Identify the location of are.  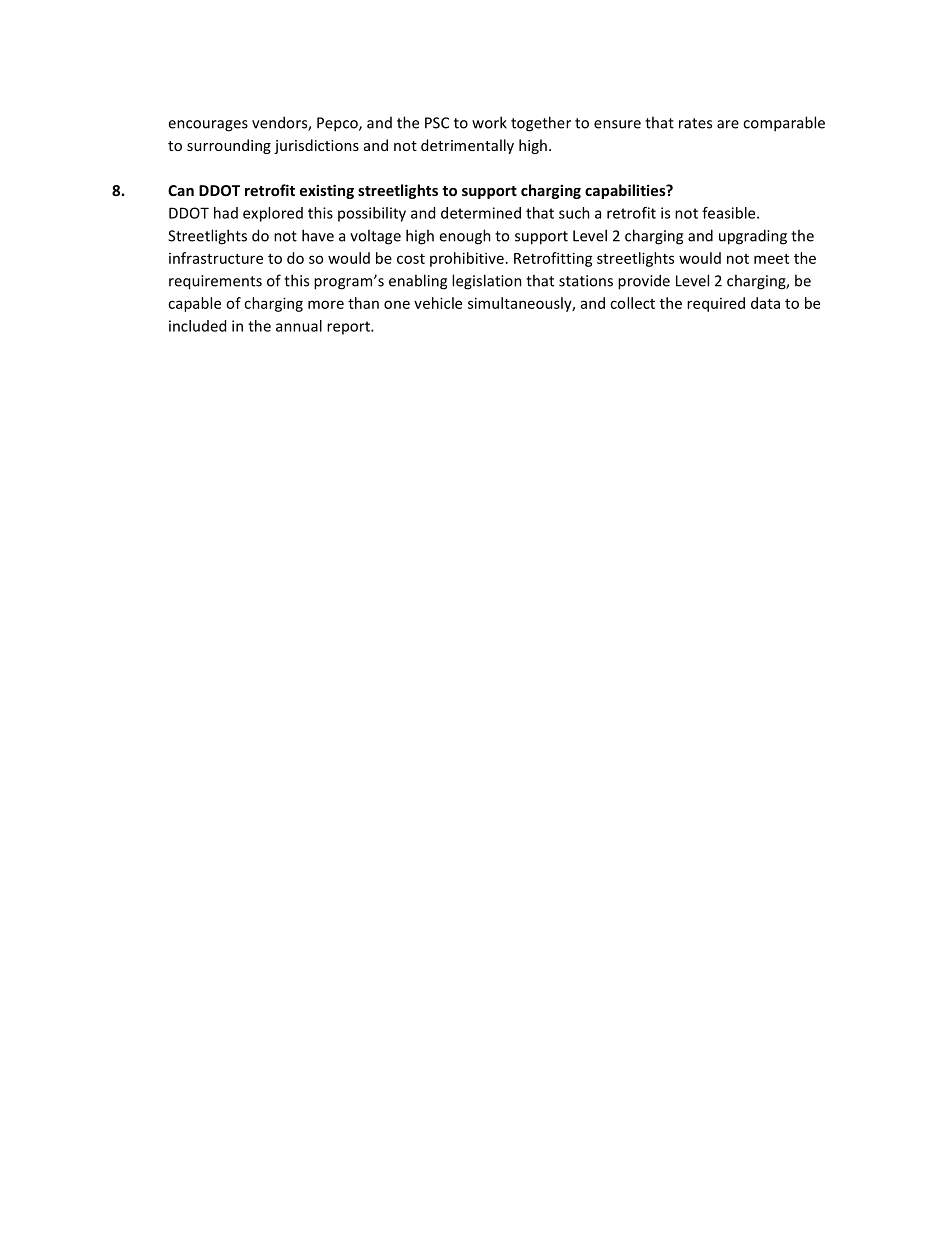
(728, 124).
